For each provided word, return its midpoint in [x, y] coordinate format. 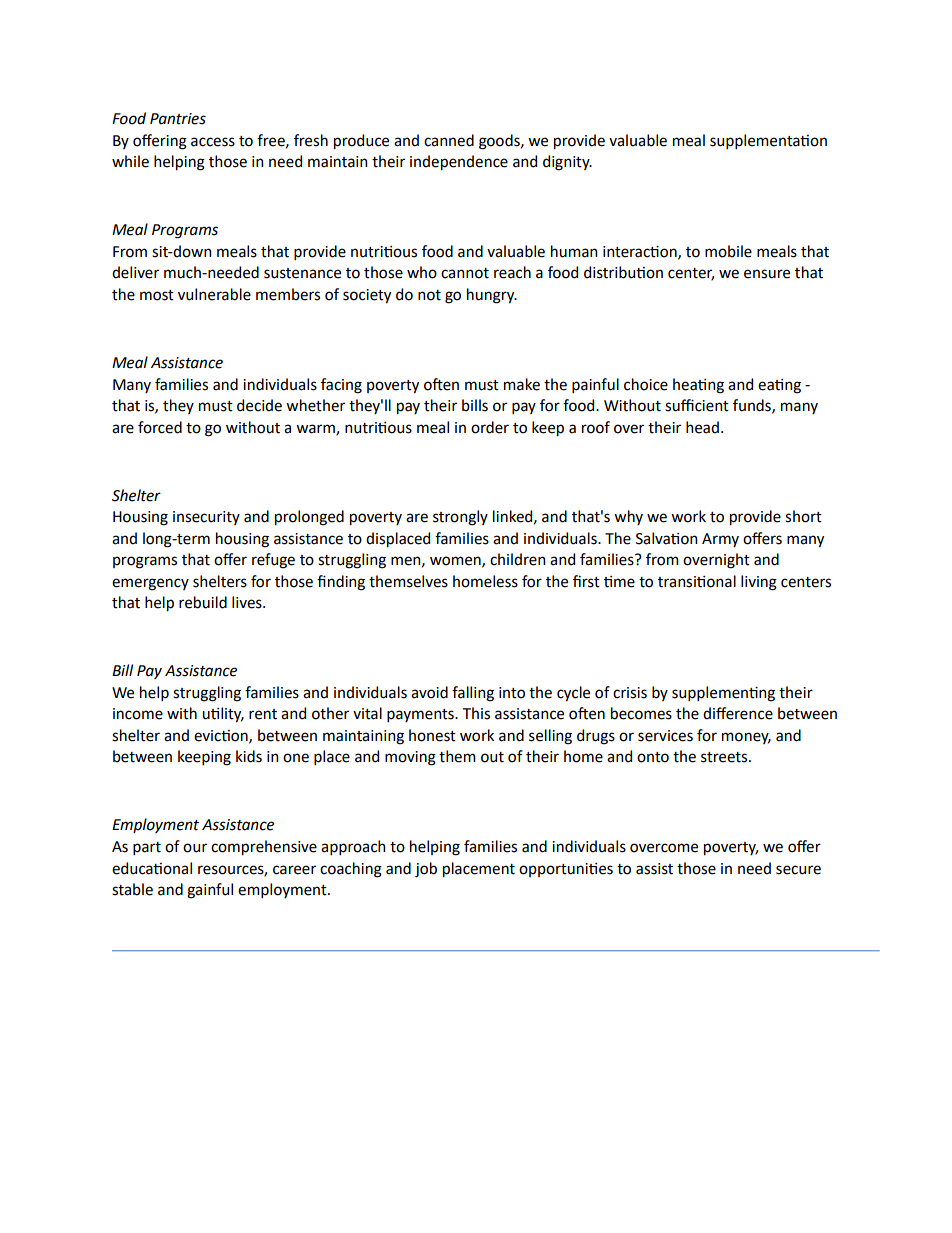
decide [259, 405]
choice [646, 384]
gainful [210, 891]
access [213, 142]
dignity [567, 163]
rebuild [203, 602]
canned [449, 140]
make [522, 384]
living [759, 583]
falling [473, 694]
